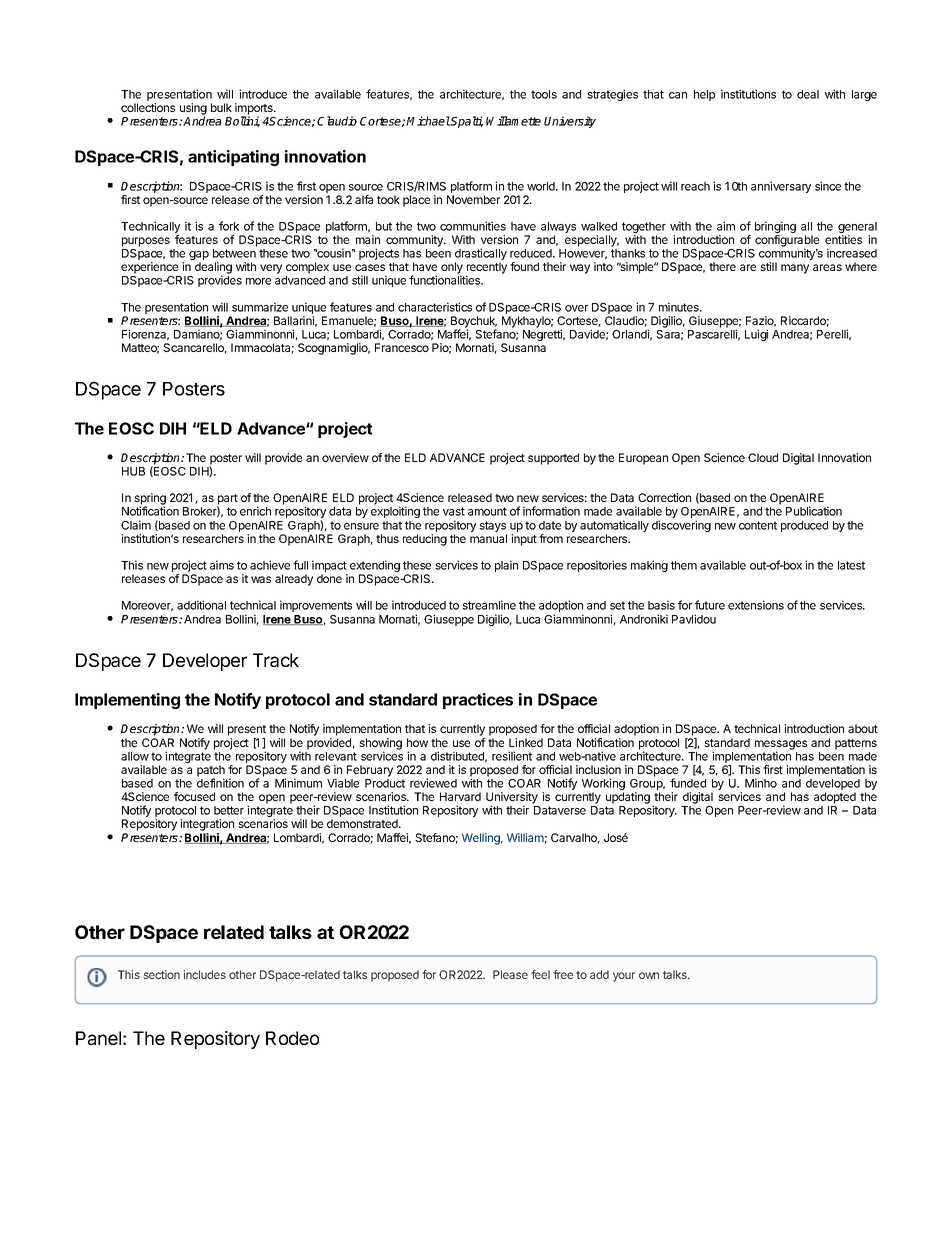  I want to click on tools, so click(544, 94).
